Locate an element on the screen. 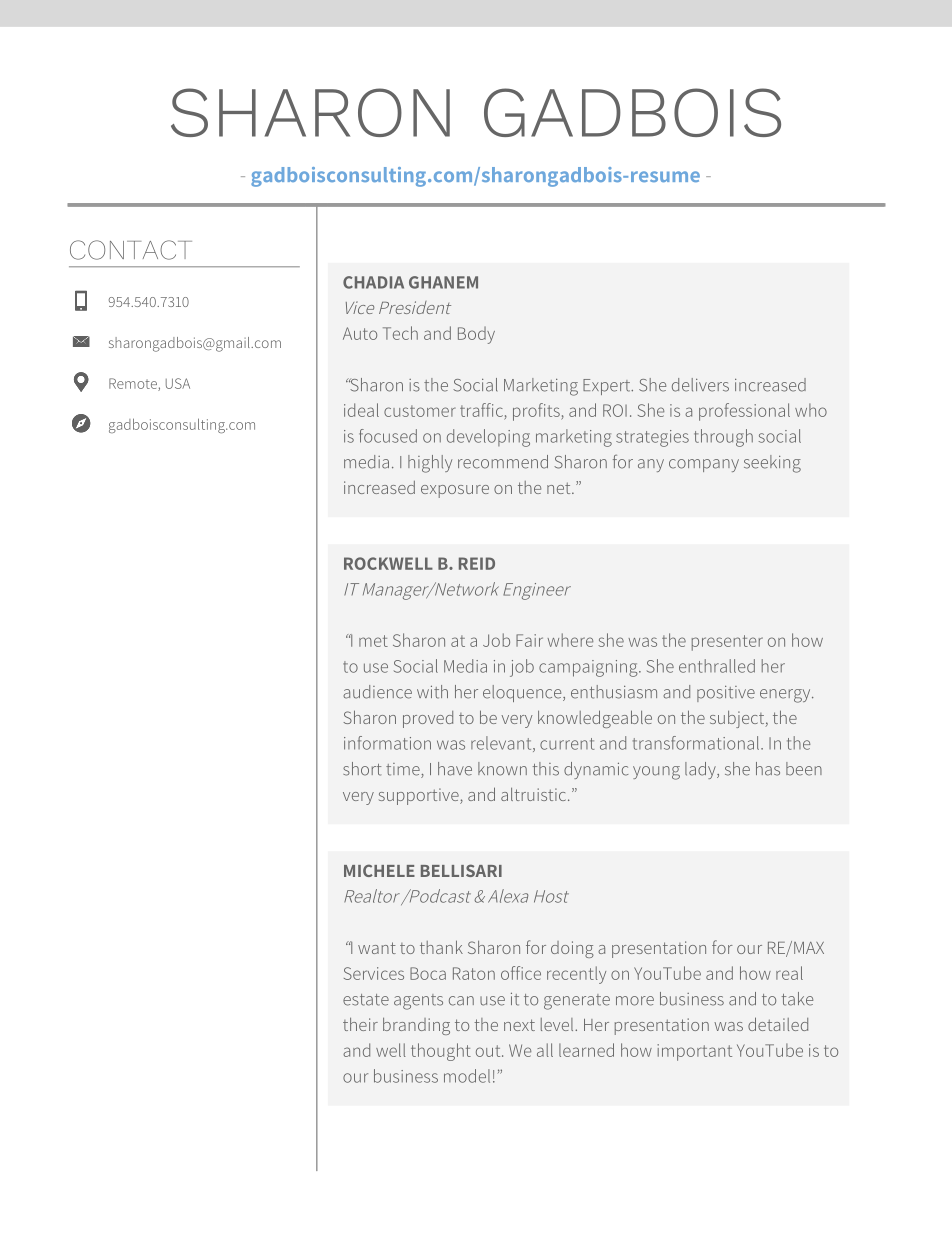 Image resolution: width=952 pixels, height=1233 pixels. thought is located at coordinates (441, 1052).
